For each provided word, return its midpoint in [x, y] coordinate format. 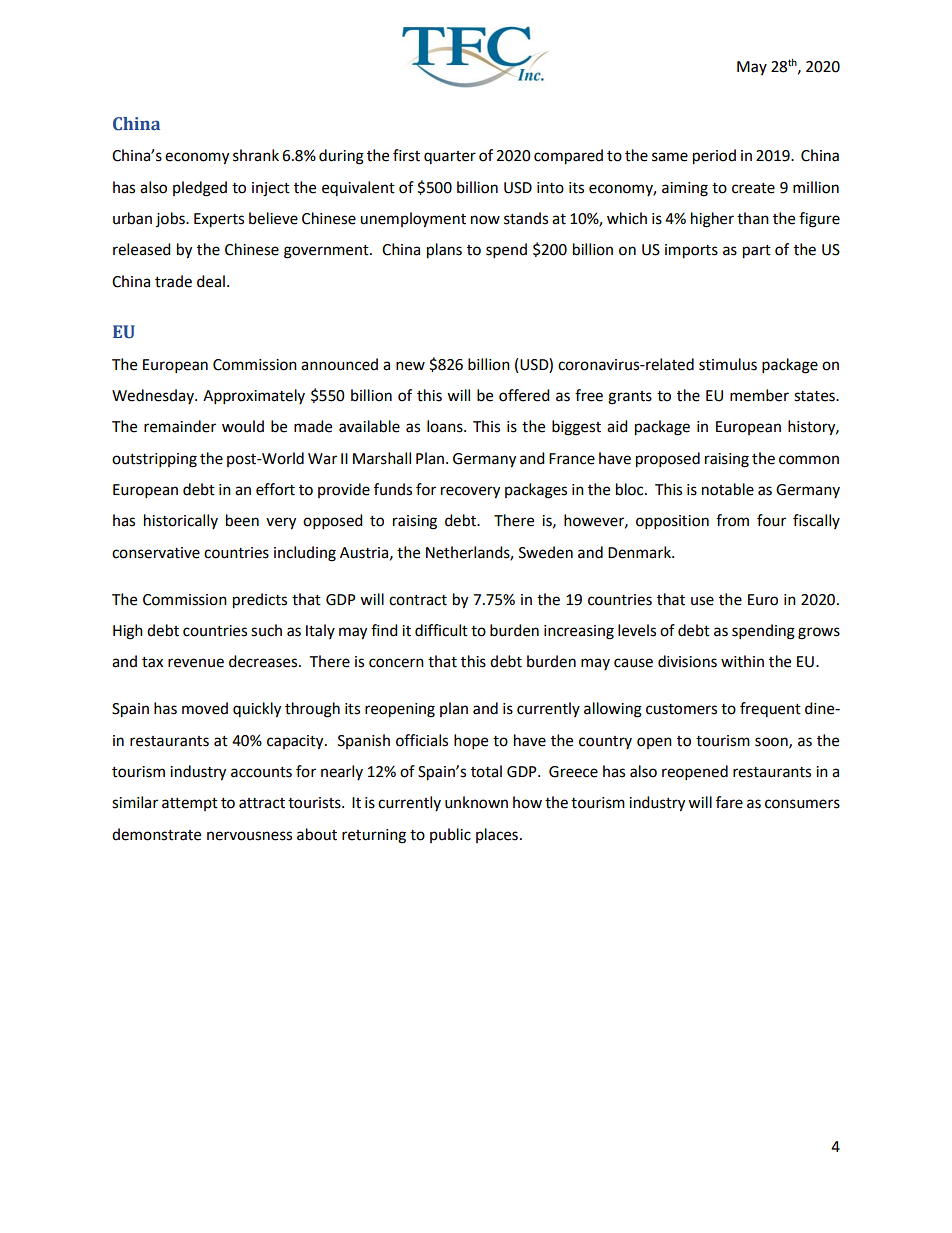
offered [524, 395]
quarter [450, 157]
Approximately [254, 397]
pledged [200, 189]
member [759, 395]
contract [418, 600]
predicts [260, 601]
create [753, 188]
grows [819, 633]
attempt [190, 804]
